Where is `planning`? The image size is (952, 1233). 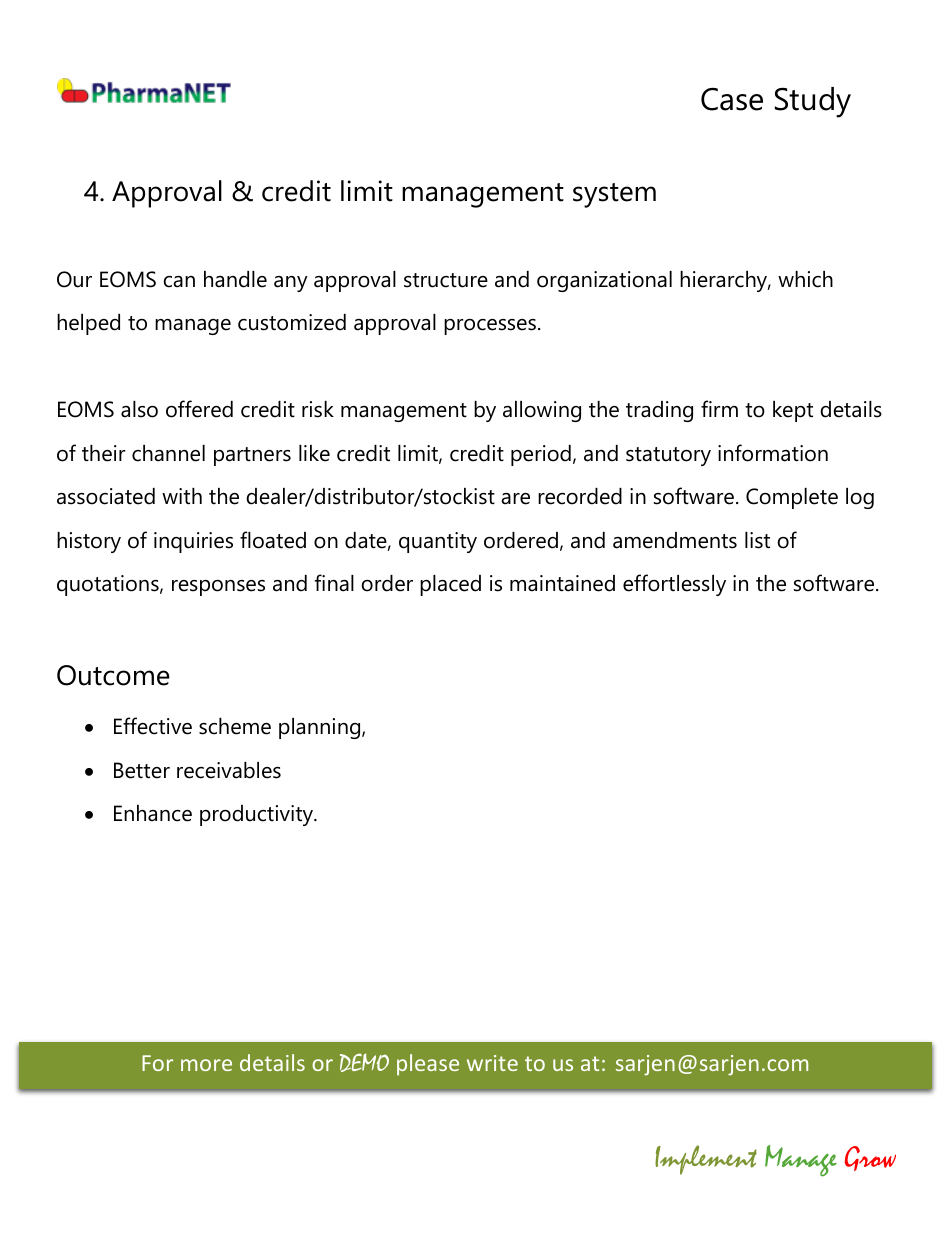 planning is located at coordinates (321, 728).
